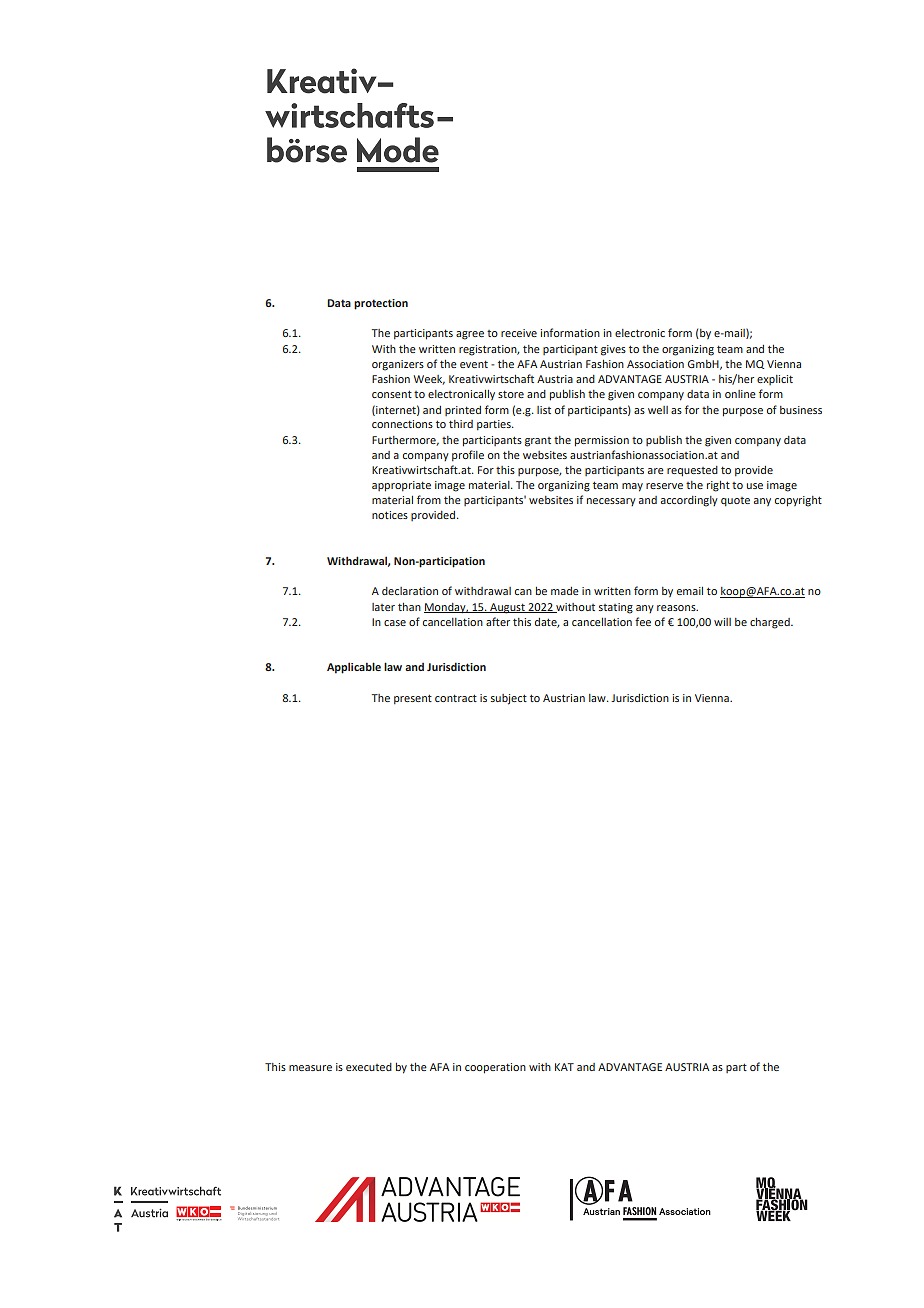  Describe the element at coordinates (775, 380) in the screenshot. I see `explicit` at that location.
